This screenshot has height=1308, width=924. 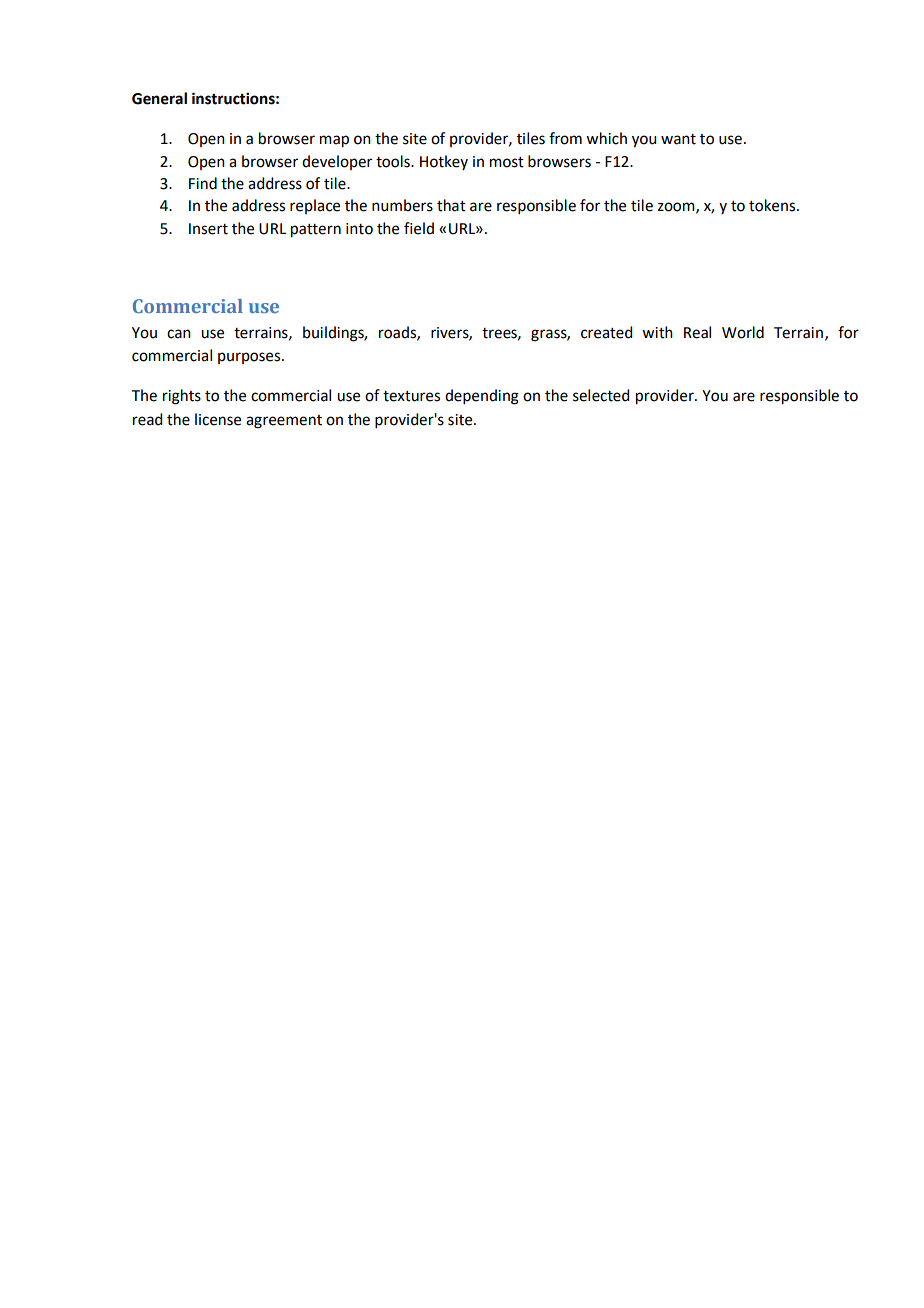 I want to click on Find, so click(x=203, y=183).
